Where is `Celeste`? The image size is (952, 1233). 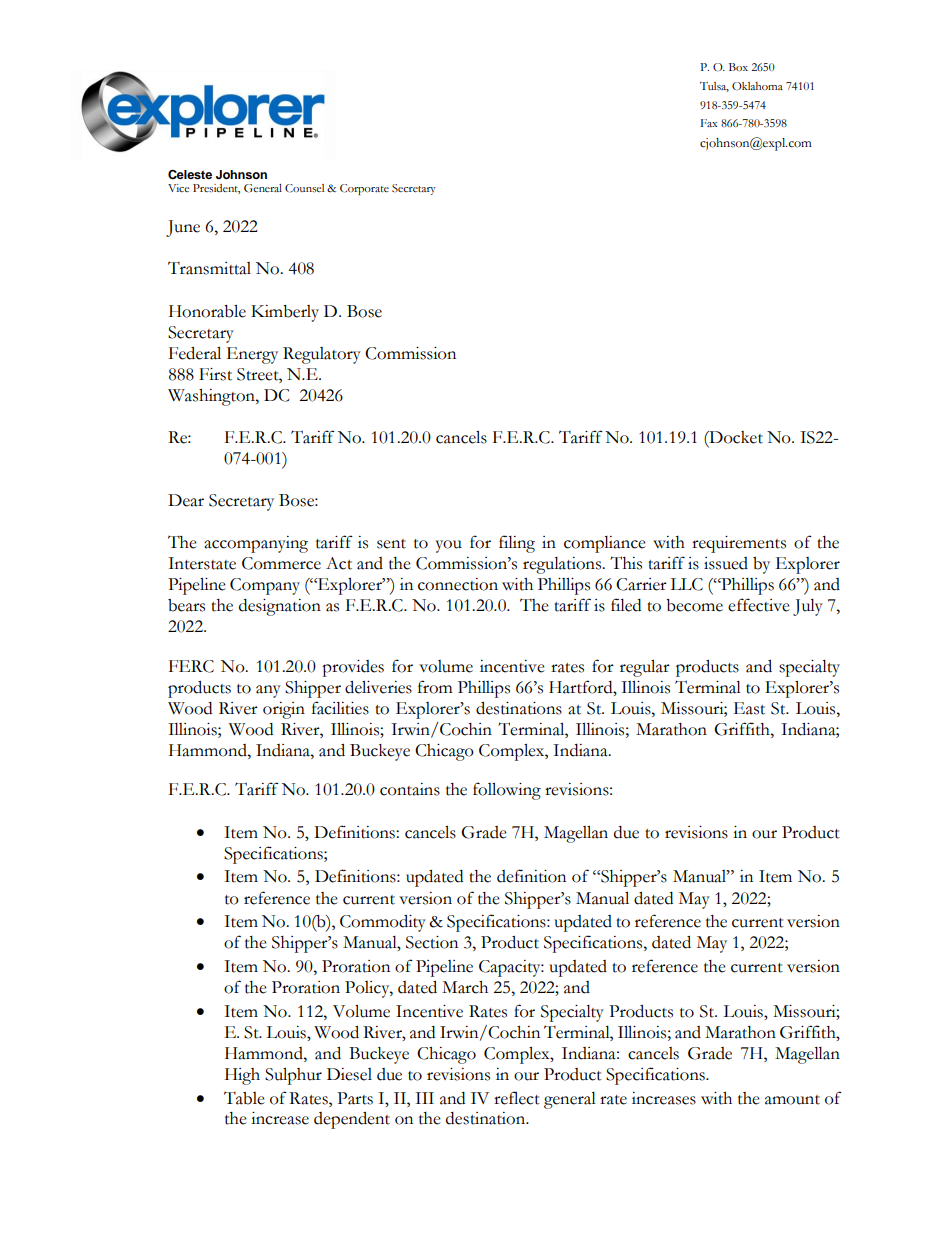
Celeste is located at coordinates (190, 174).
